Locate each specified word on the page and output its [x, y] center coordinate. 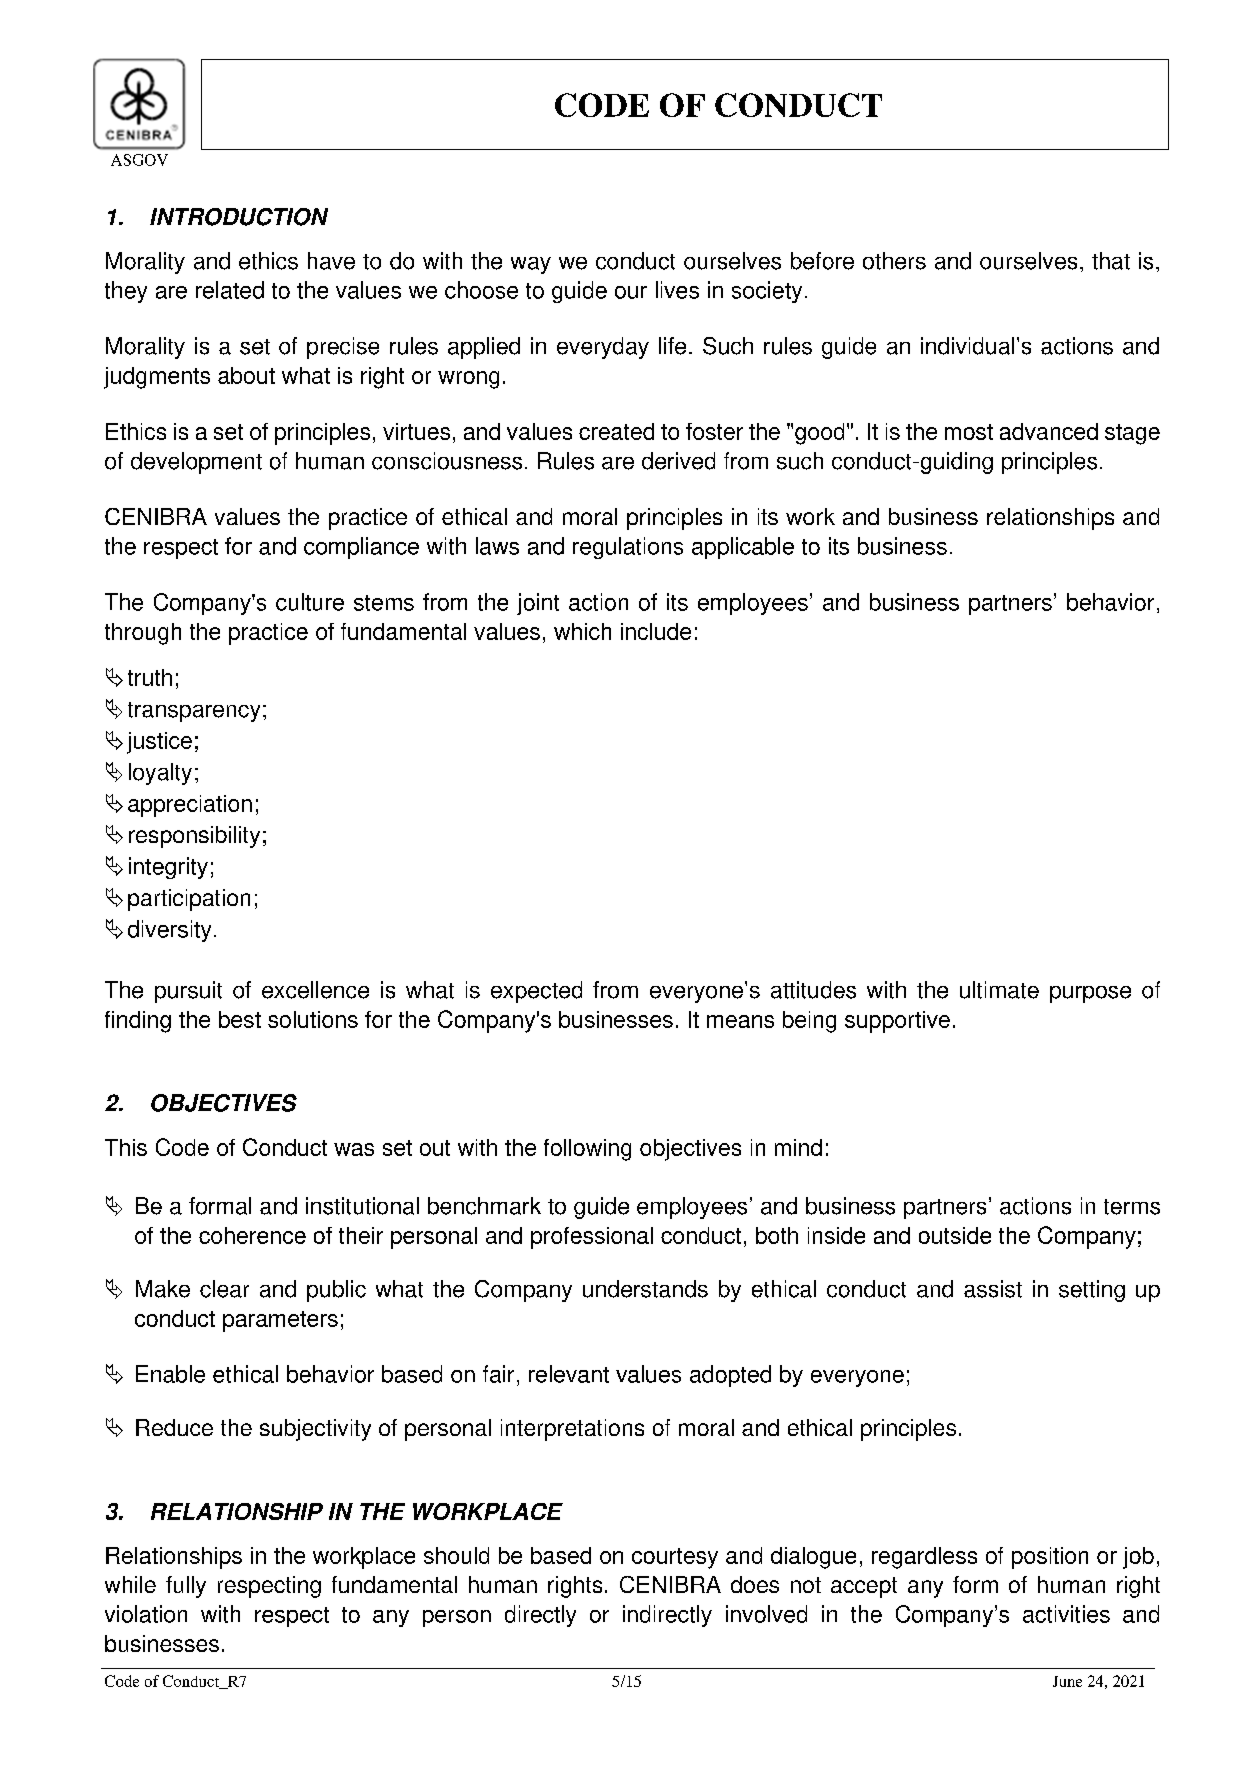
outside [955, 1235]
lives [677, 290]
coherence [252, 1235]
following [587, 1150]
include [656, 631]
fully [186, 1587]
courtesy [675, 1558]
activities [1066, 1614]
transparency [194, 712]
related [230, 290]
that [1111, 261]
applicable [743, 548]
